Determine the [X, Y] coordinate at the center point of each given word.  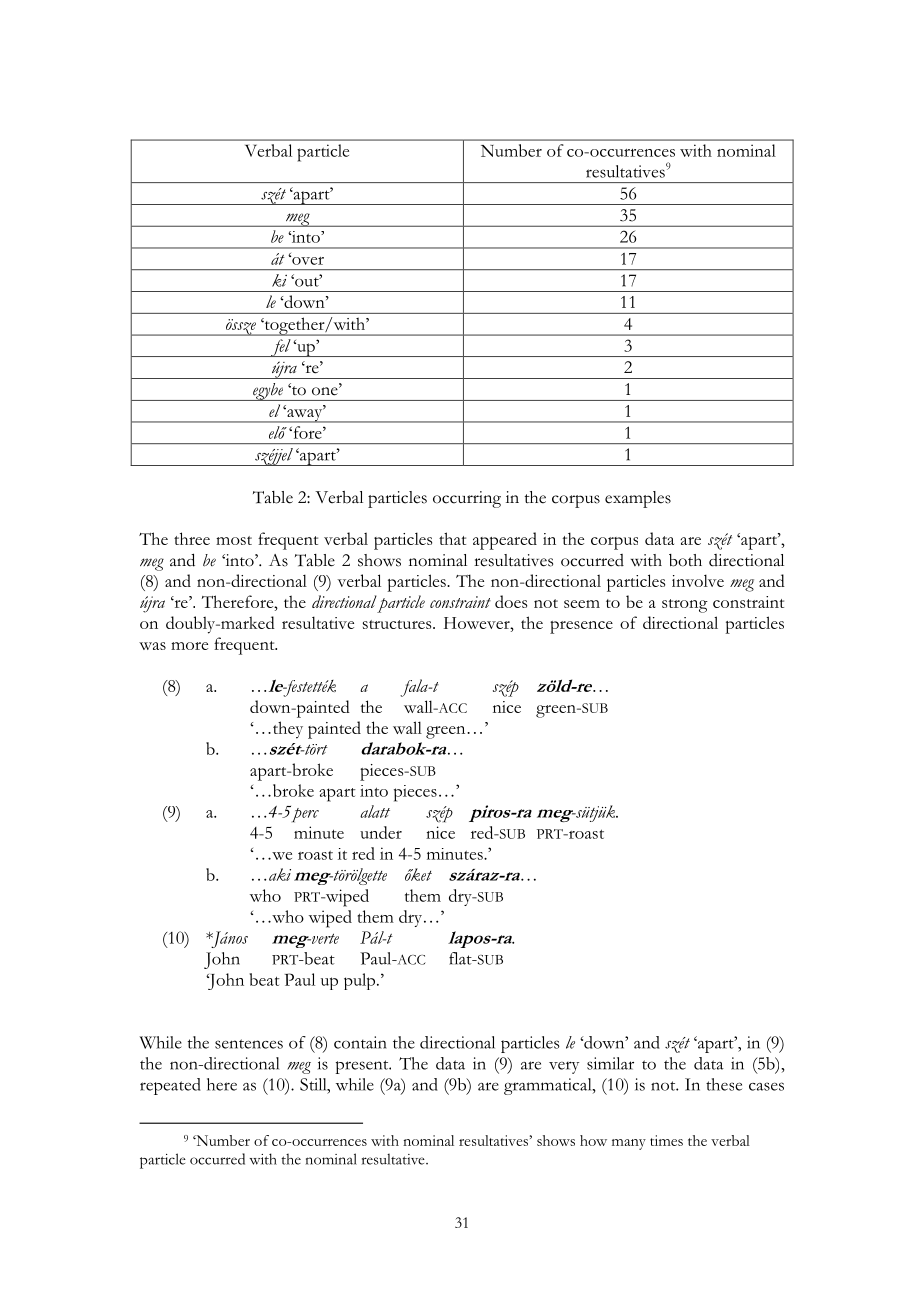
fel [281, 348]
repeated [170, 1086]
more [189, 646]
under [381, 832]
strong [685, 606]
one [326, 391]
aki [280, 874]
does [511, 601]
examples [638, 499]
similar [610, 1063]
